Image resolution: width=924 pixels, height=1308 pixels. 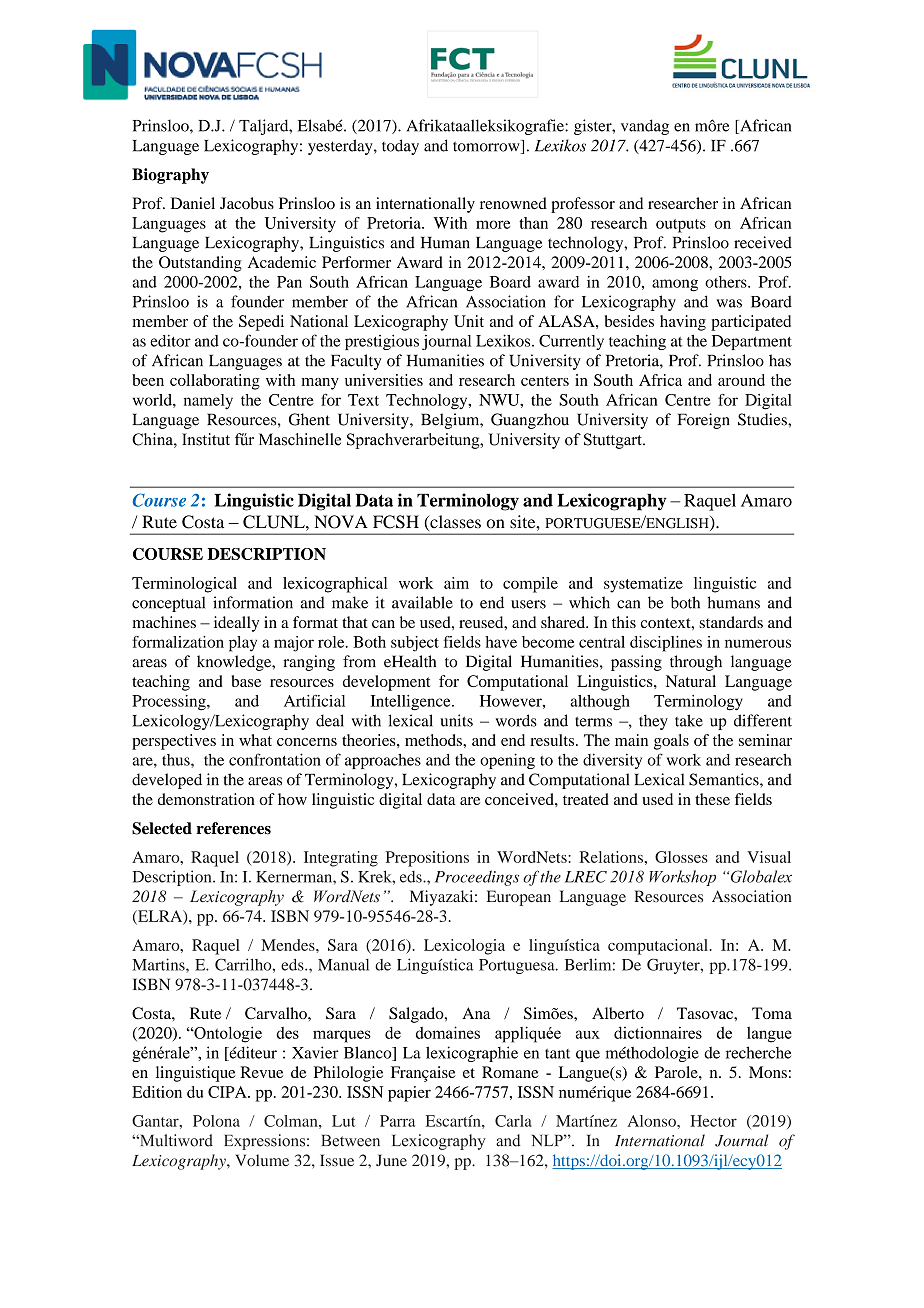 I want to click on namely, so click(x=208, y=402).
